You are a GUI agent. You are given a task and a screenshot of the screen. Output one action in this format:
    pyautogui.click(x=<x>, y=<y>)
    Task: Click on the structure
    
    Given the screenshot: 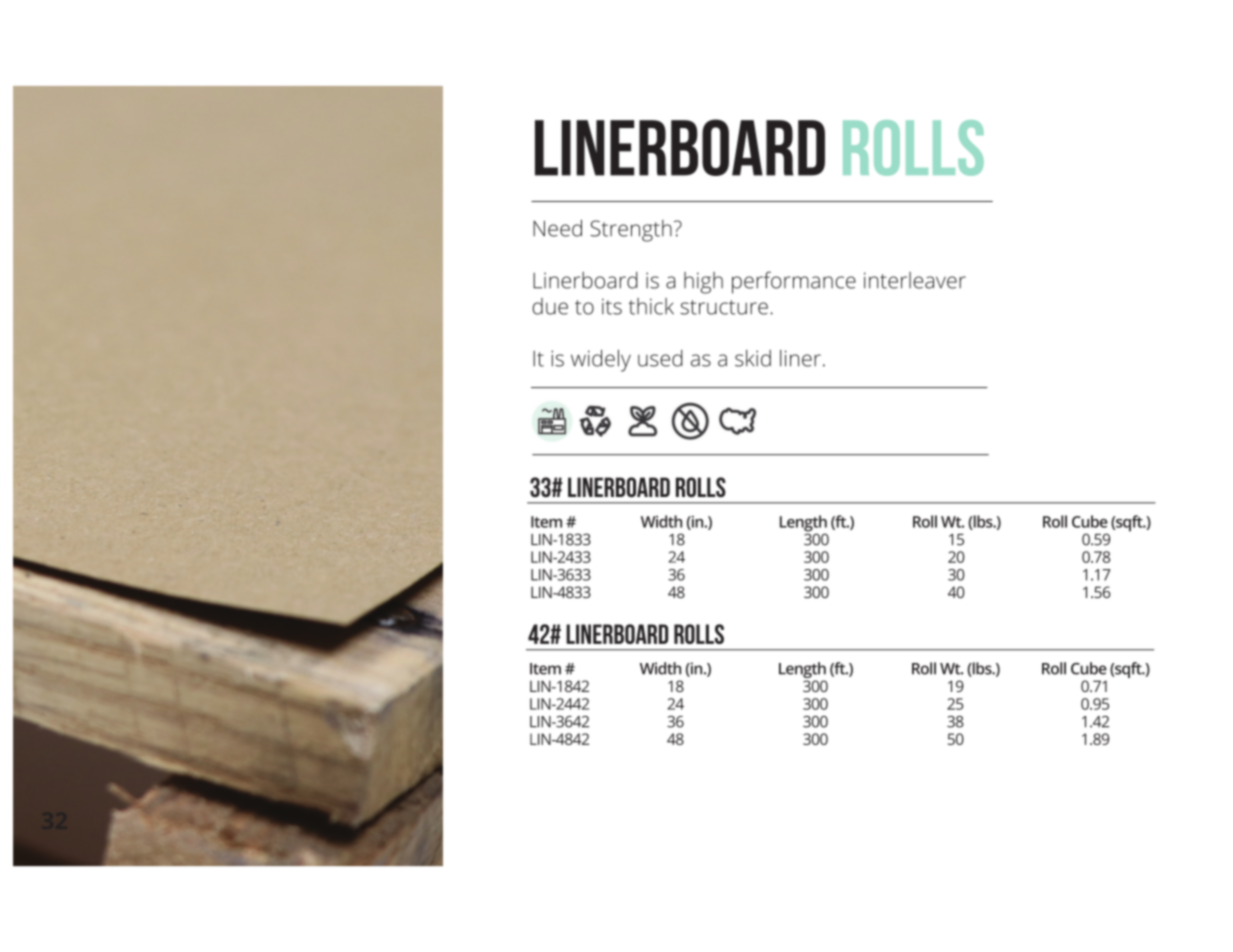 What is the action you would take?
    pyautogui.click(x=724, y=307)
